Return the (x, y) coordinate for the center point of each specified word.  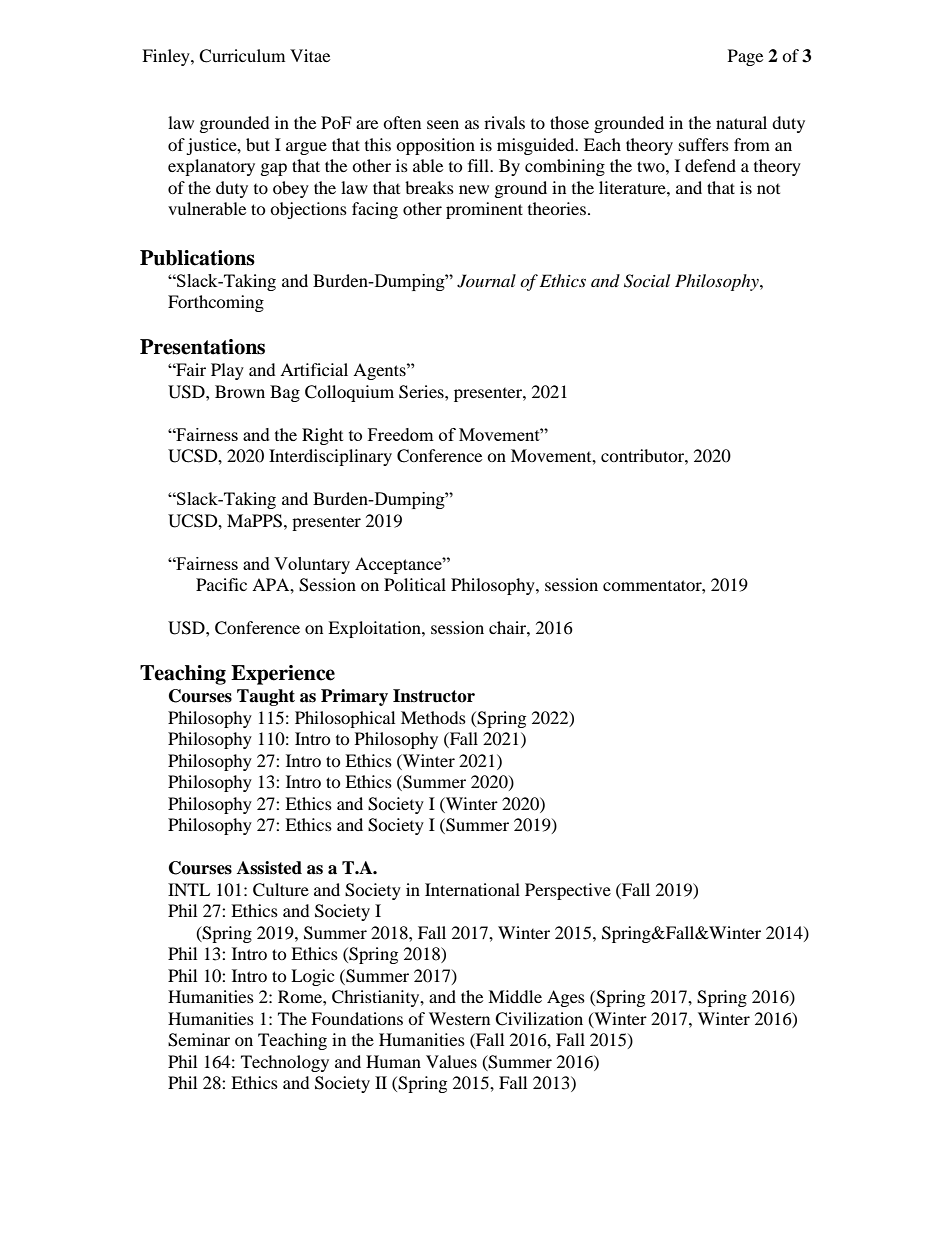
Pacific (221, 584)
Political (415, 584)
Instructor (434, 696)
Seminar (199, 1040)
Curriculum (242, 56)
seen (443, 124)
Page (745, 57)
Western (459, 1018)
